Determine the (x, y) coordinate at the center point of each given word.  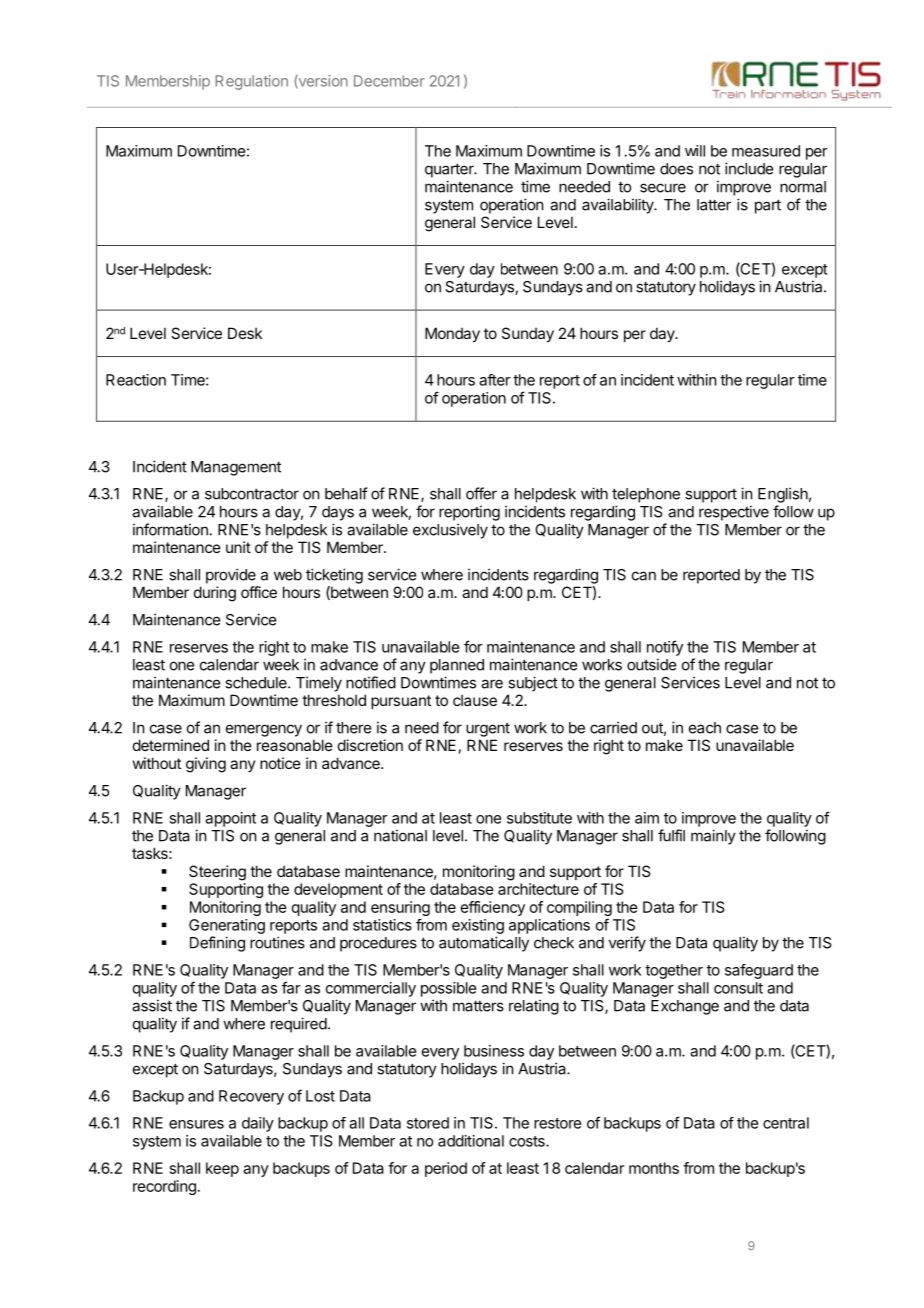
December (389, 81)
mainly (713, 837)
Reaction (136, 380)
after (495, 380)
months (654, 1168)
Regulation (251, 82)
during (215, 594)
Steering (217, 873)
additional (471, 1141)
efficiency (493, 908)
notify (665, 648)
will (695, 151)
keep (222, 1169)
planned (457, 666)
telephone (646, 495)
